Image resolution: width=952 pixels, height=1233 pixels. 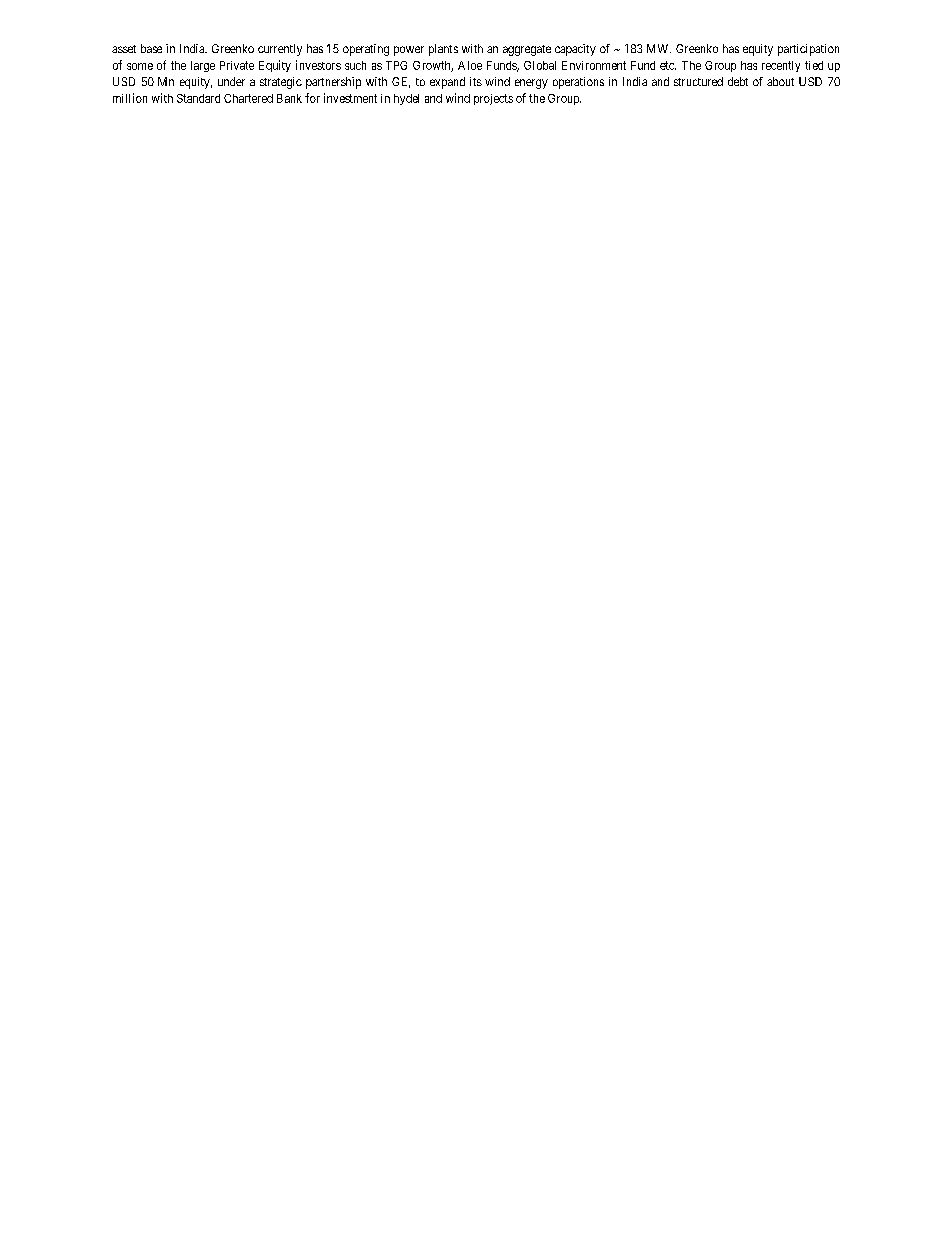 I want to click on large, so click(x=203, y=66).
